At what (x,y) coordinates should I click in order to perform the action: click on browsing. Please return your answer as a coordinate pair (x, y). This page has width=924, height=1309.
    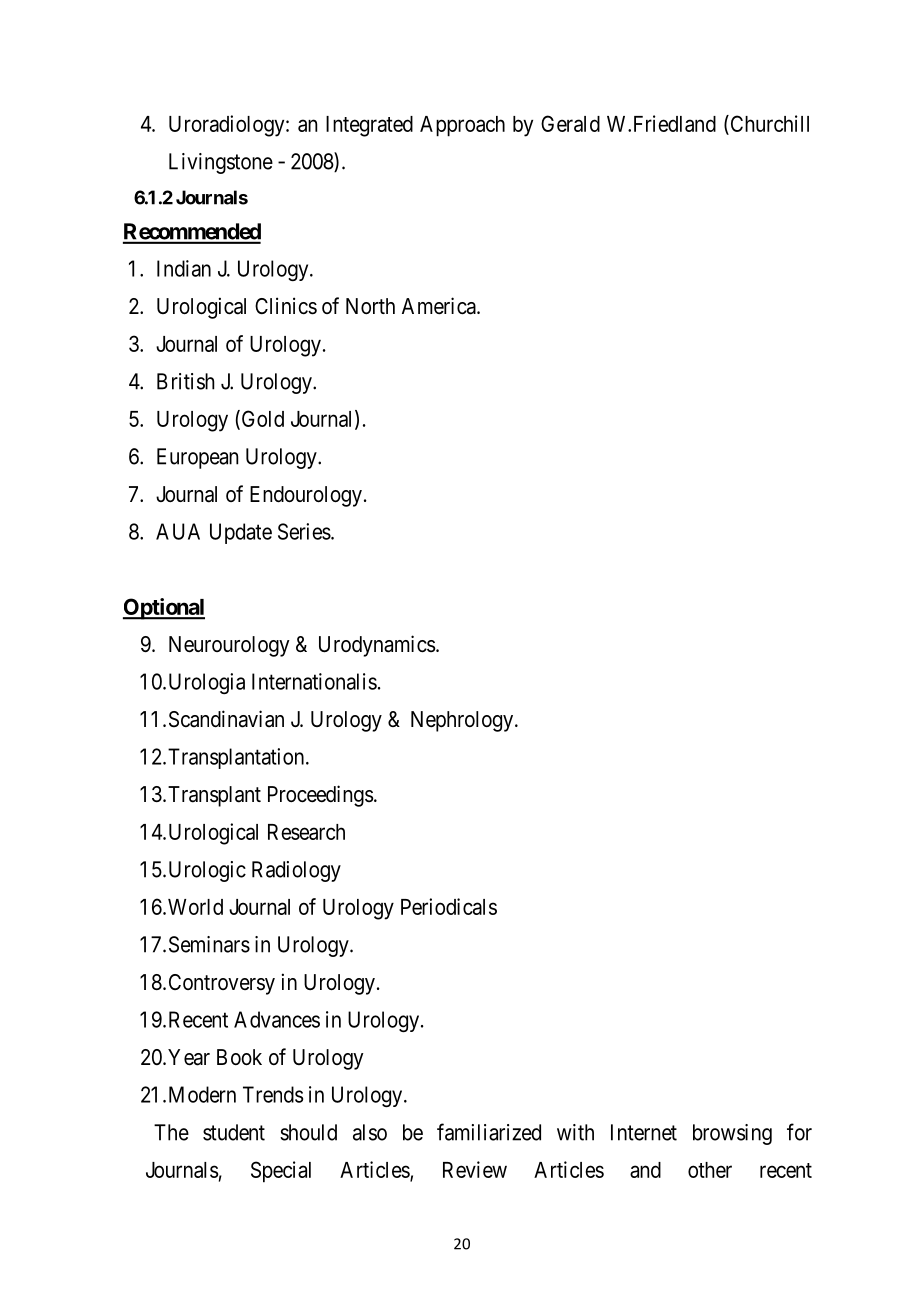
    Looking at the image, I should click on (732, 1134).
